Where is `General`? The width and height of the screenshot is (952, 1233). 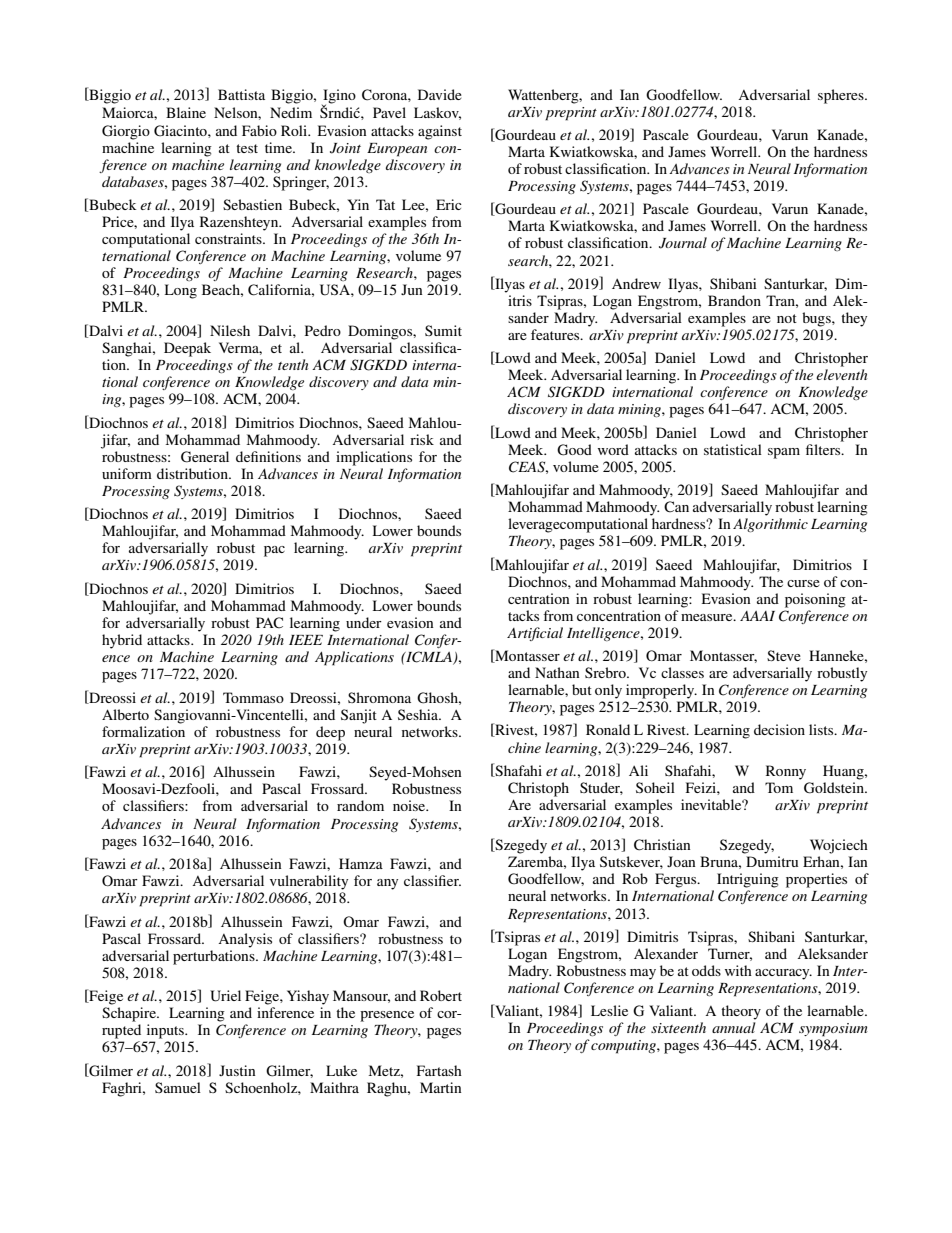
General is located at coordinates (205, 457).
